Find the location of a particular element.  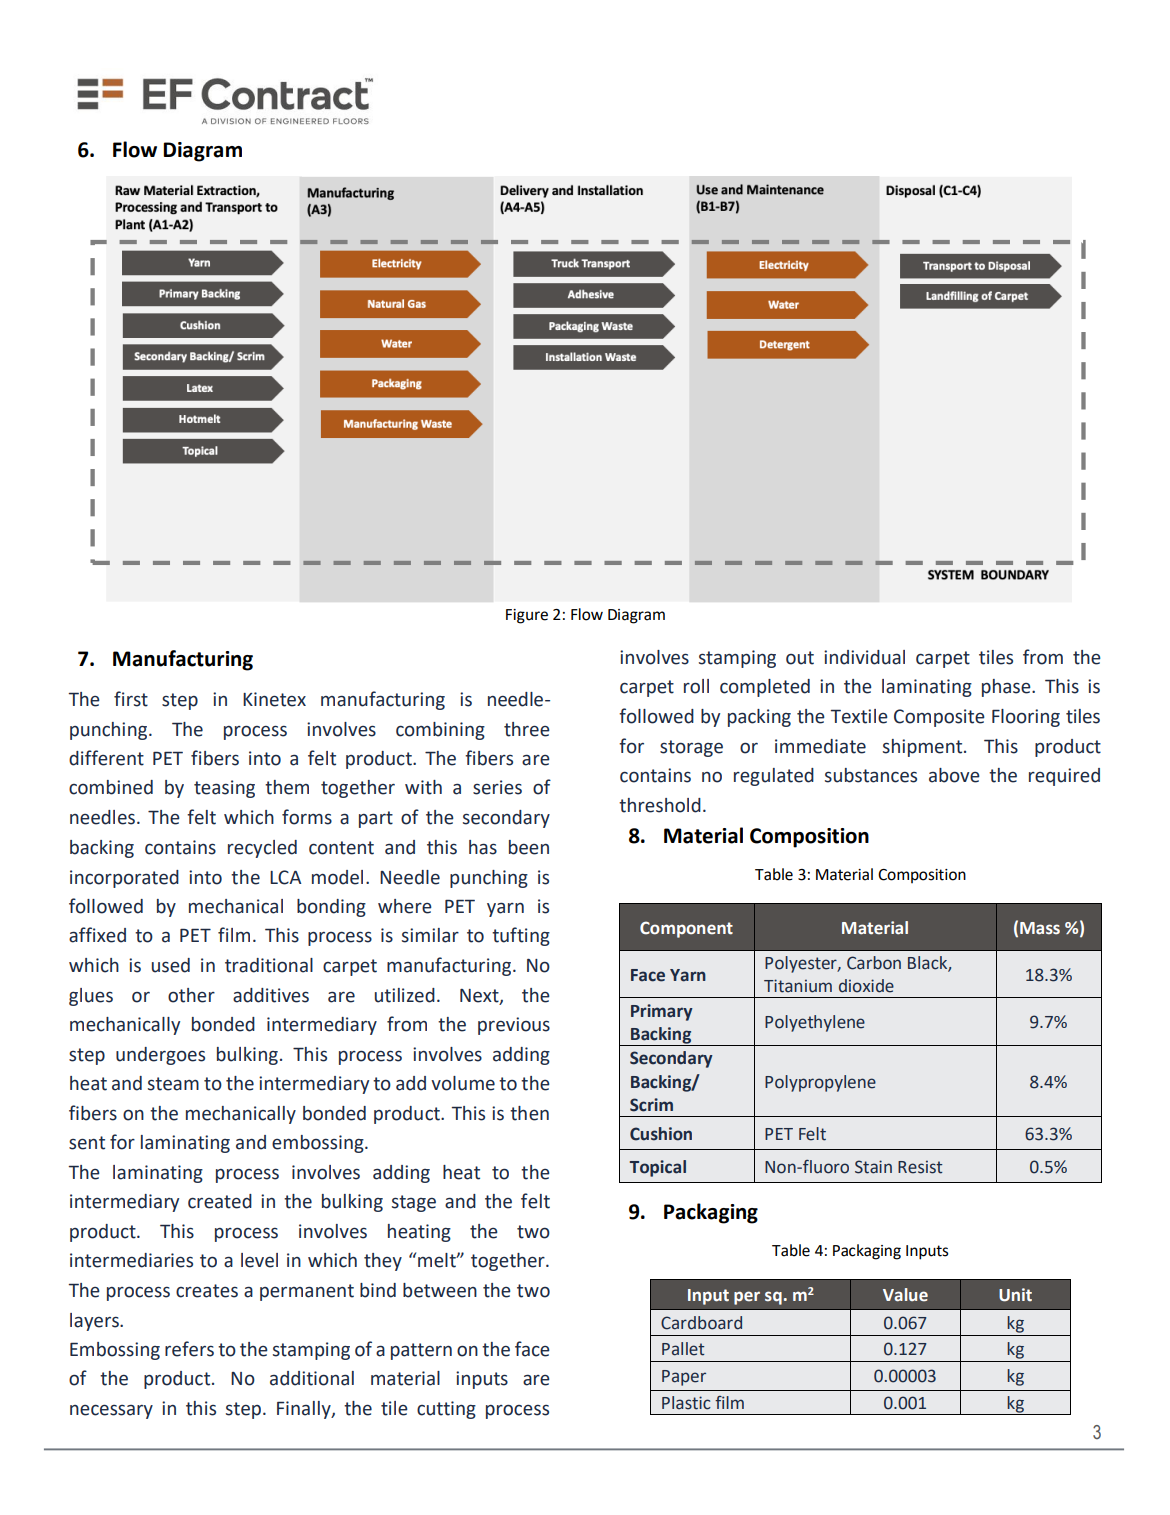

individual is located at coordinates (864, 657).
